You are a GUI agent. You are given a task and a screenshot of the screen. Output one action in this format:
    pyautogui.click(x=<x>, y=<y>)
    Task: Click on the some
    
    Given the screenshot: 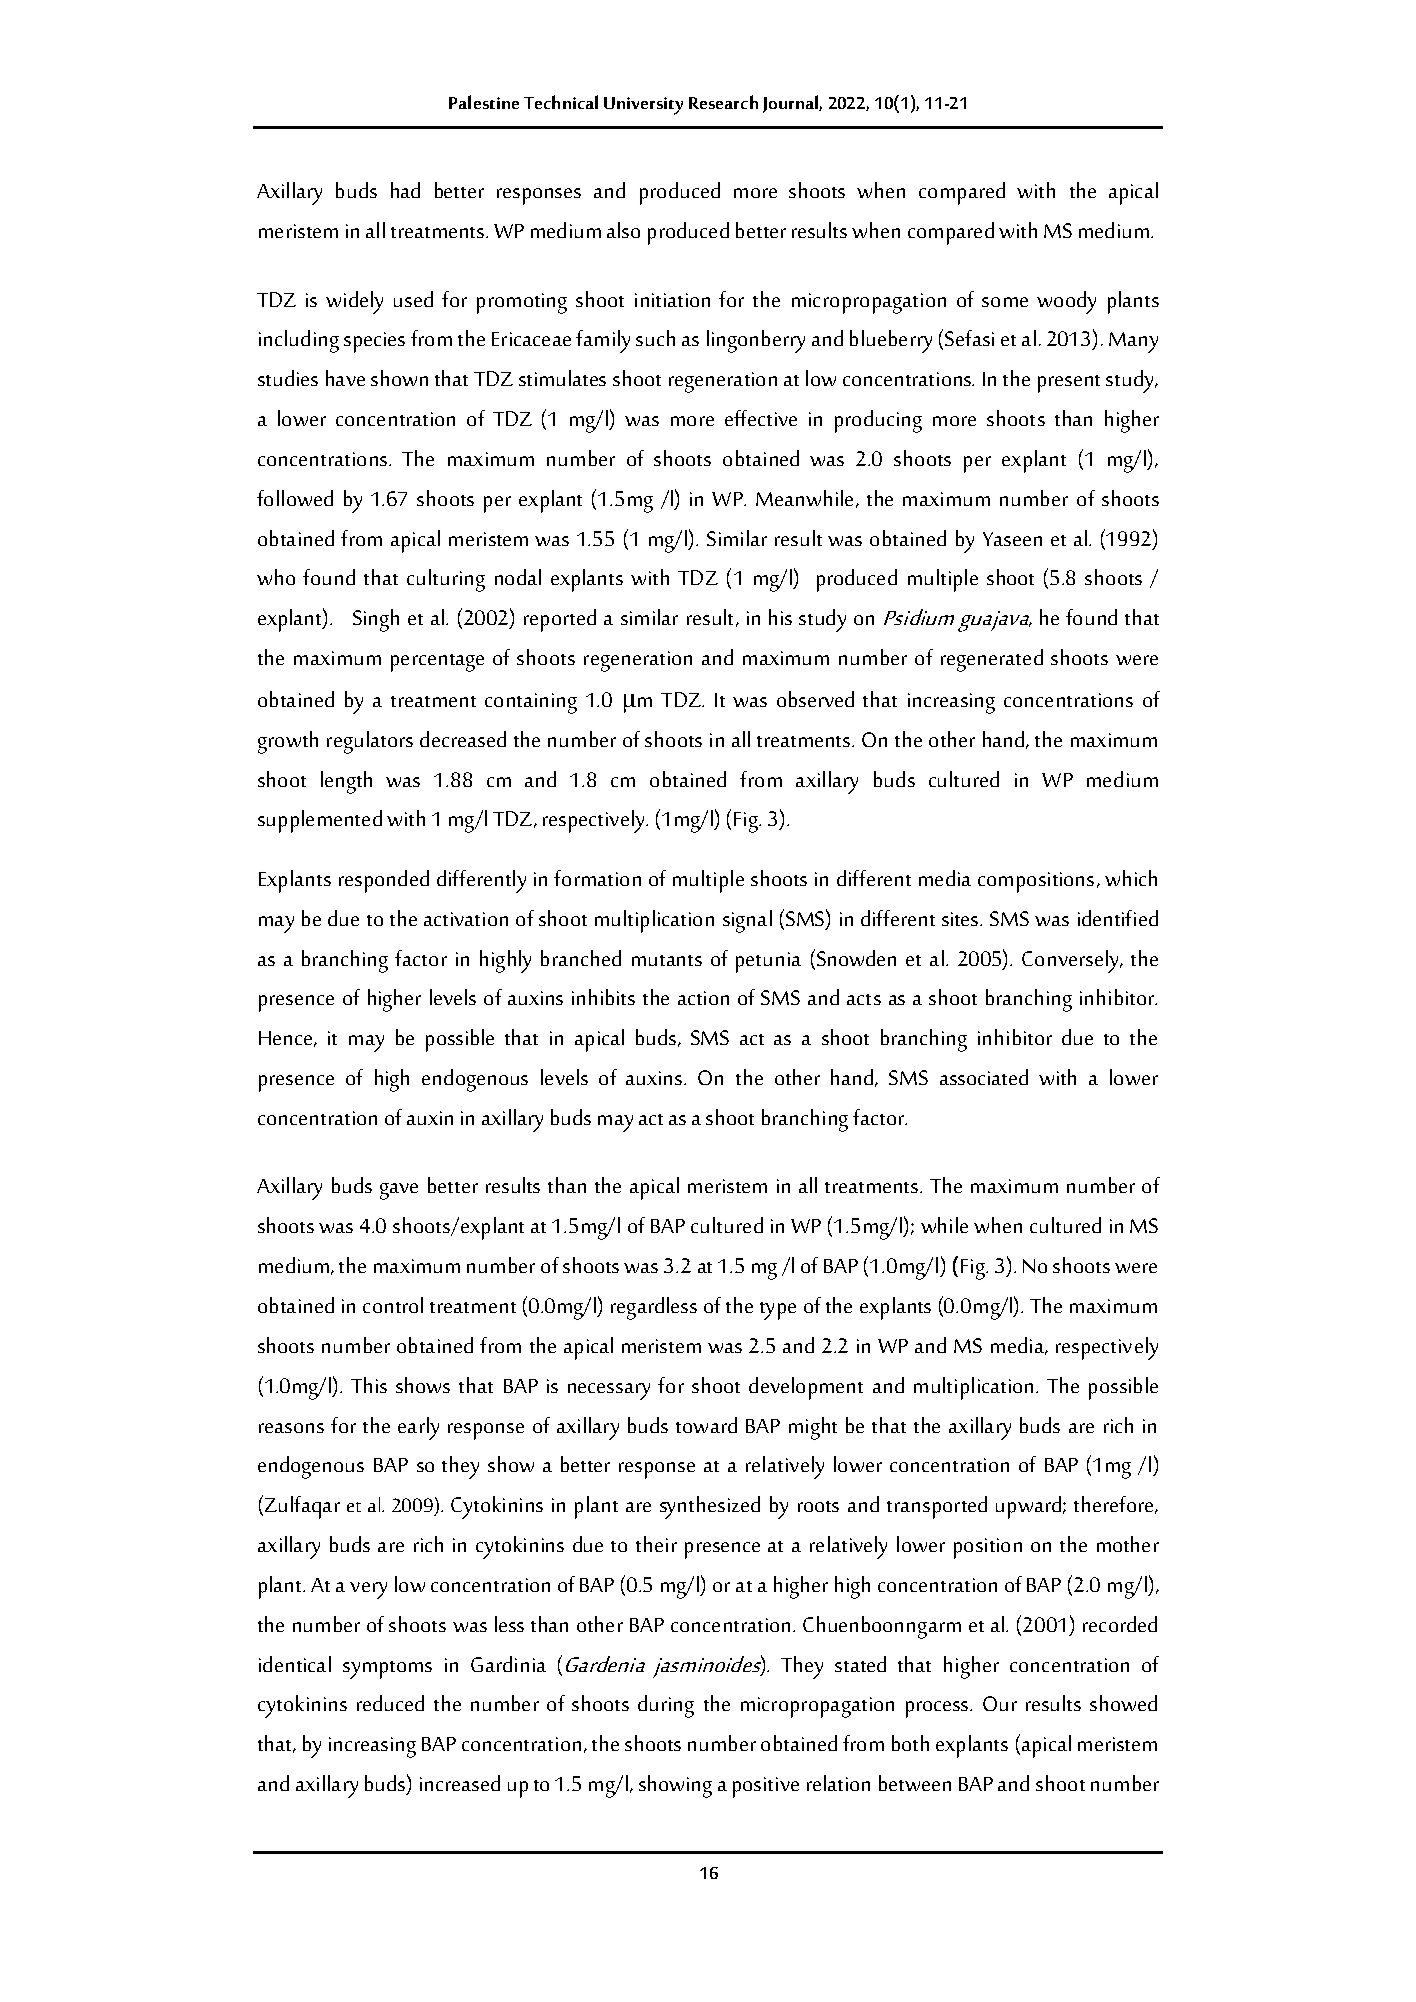 What is the action you would take?
    pyautogui.click(x=1005, y=302)
